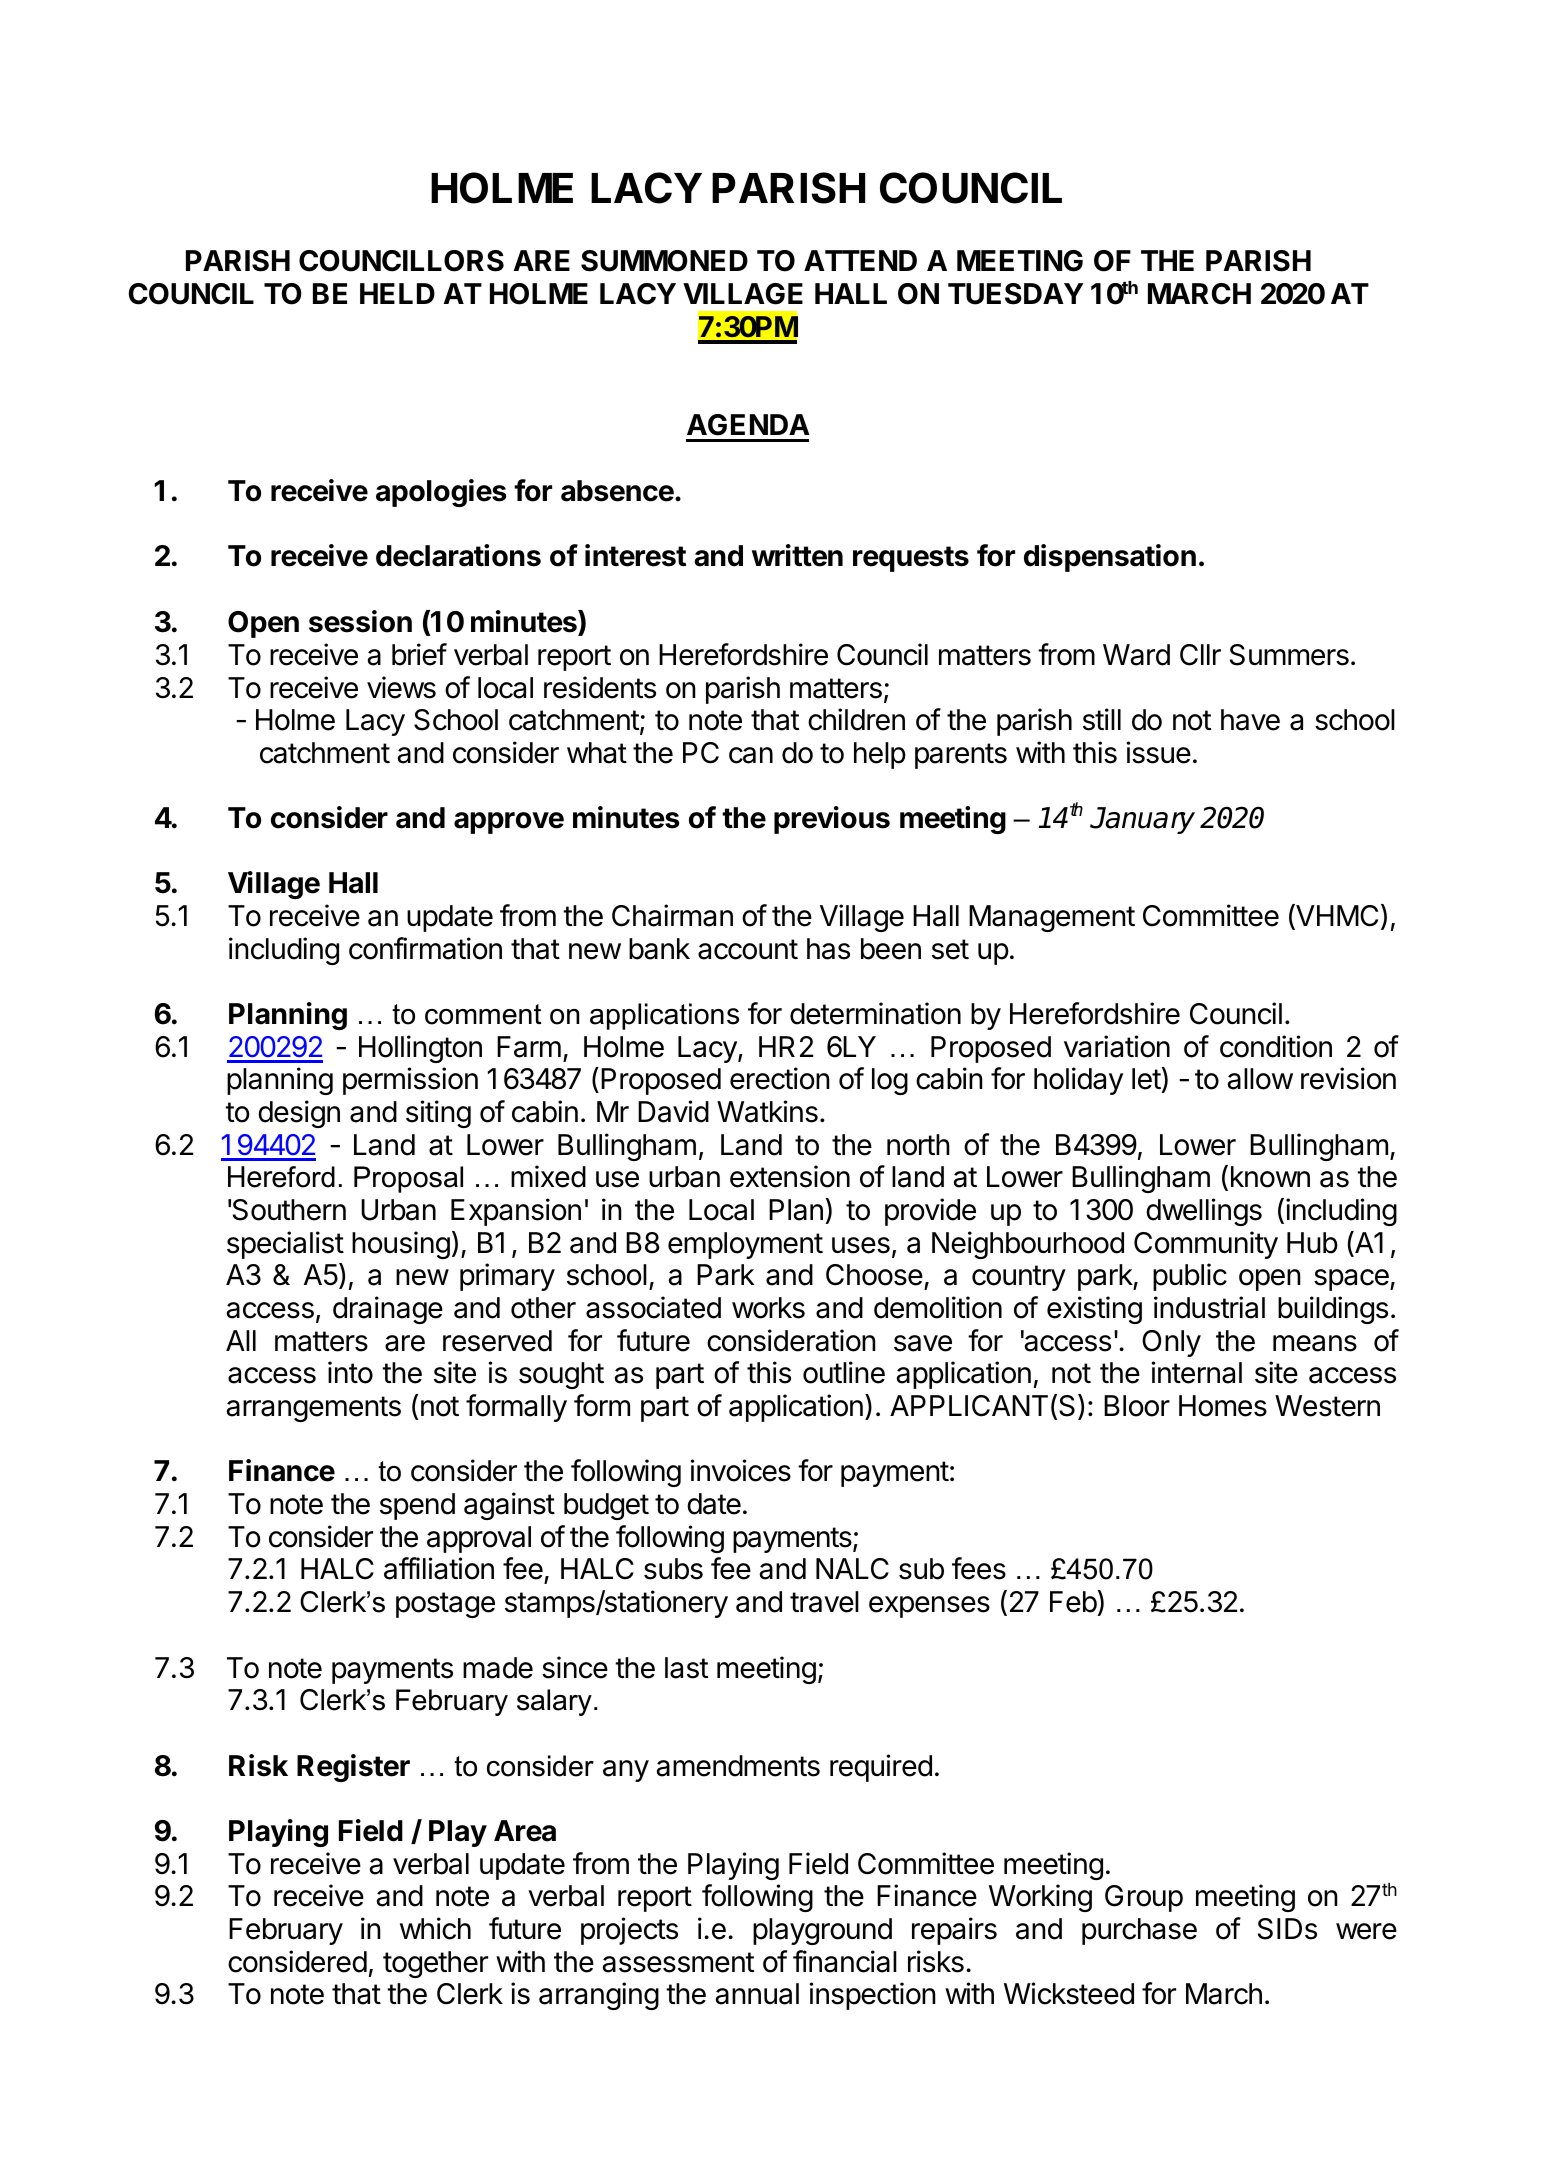 The height and width of the screenshot is (2183, 1544). What do you see at coordinates (1016, 294) in the screenshot?
I see `TUESDAY` at bounding box center [1016, 294].
